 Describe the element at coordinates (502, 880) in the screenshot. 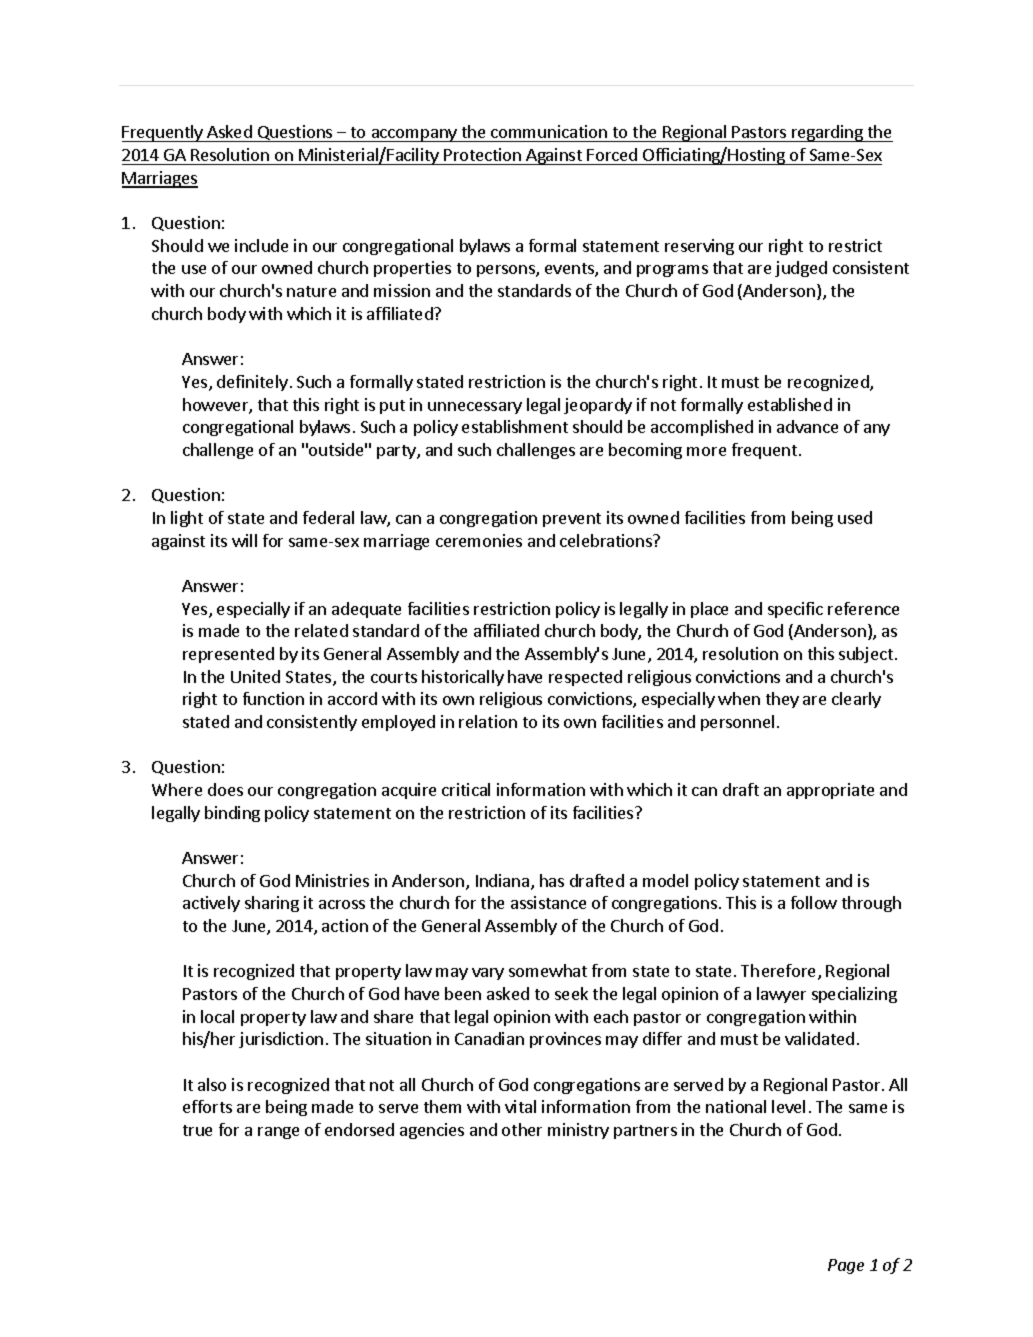

I see `Indiana` at that location.
